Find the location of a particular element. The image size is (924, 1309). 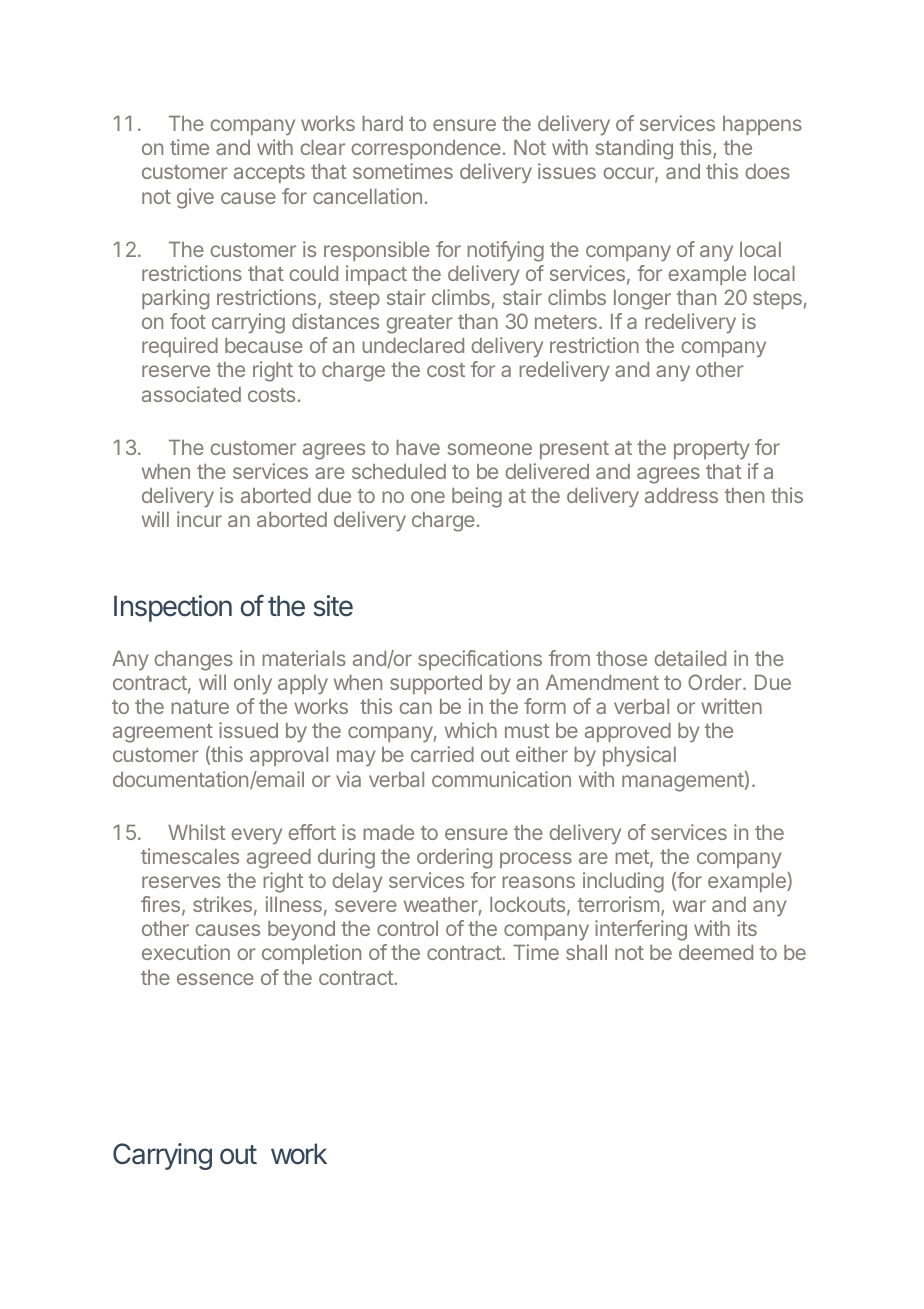

essence is located at coordinates (215, 979).
